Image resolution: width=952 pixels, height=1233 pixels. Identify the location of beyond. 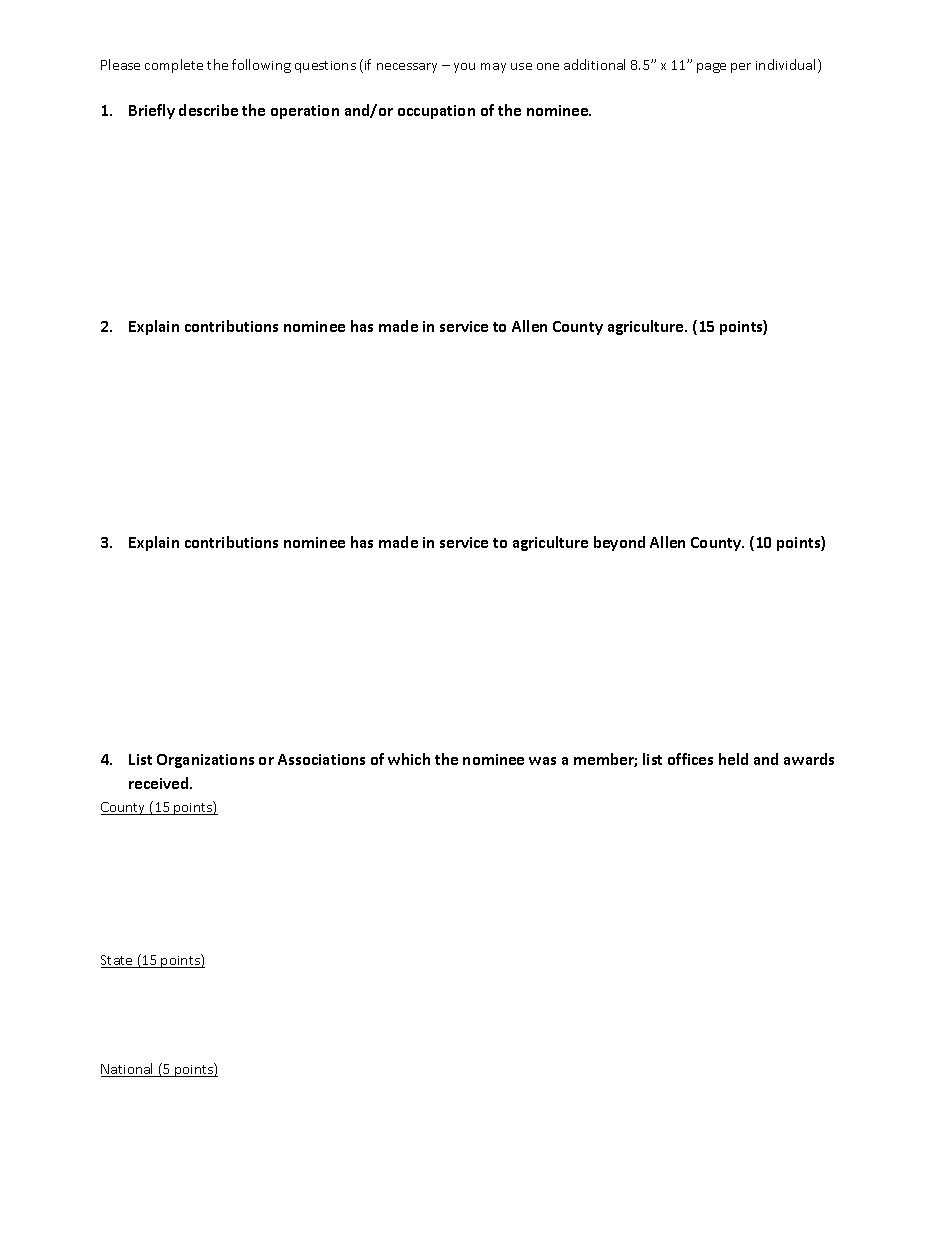
(619, 543).
